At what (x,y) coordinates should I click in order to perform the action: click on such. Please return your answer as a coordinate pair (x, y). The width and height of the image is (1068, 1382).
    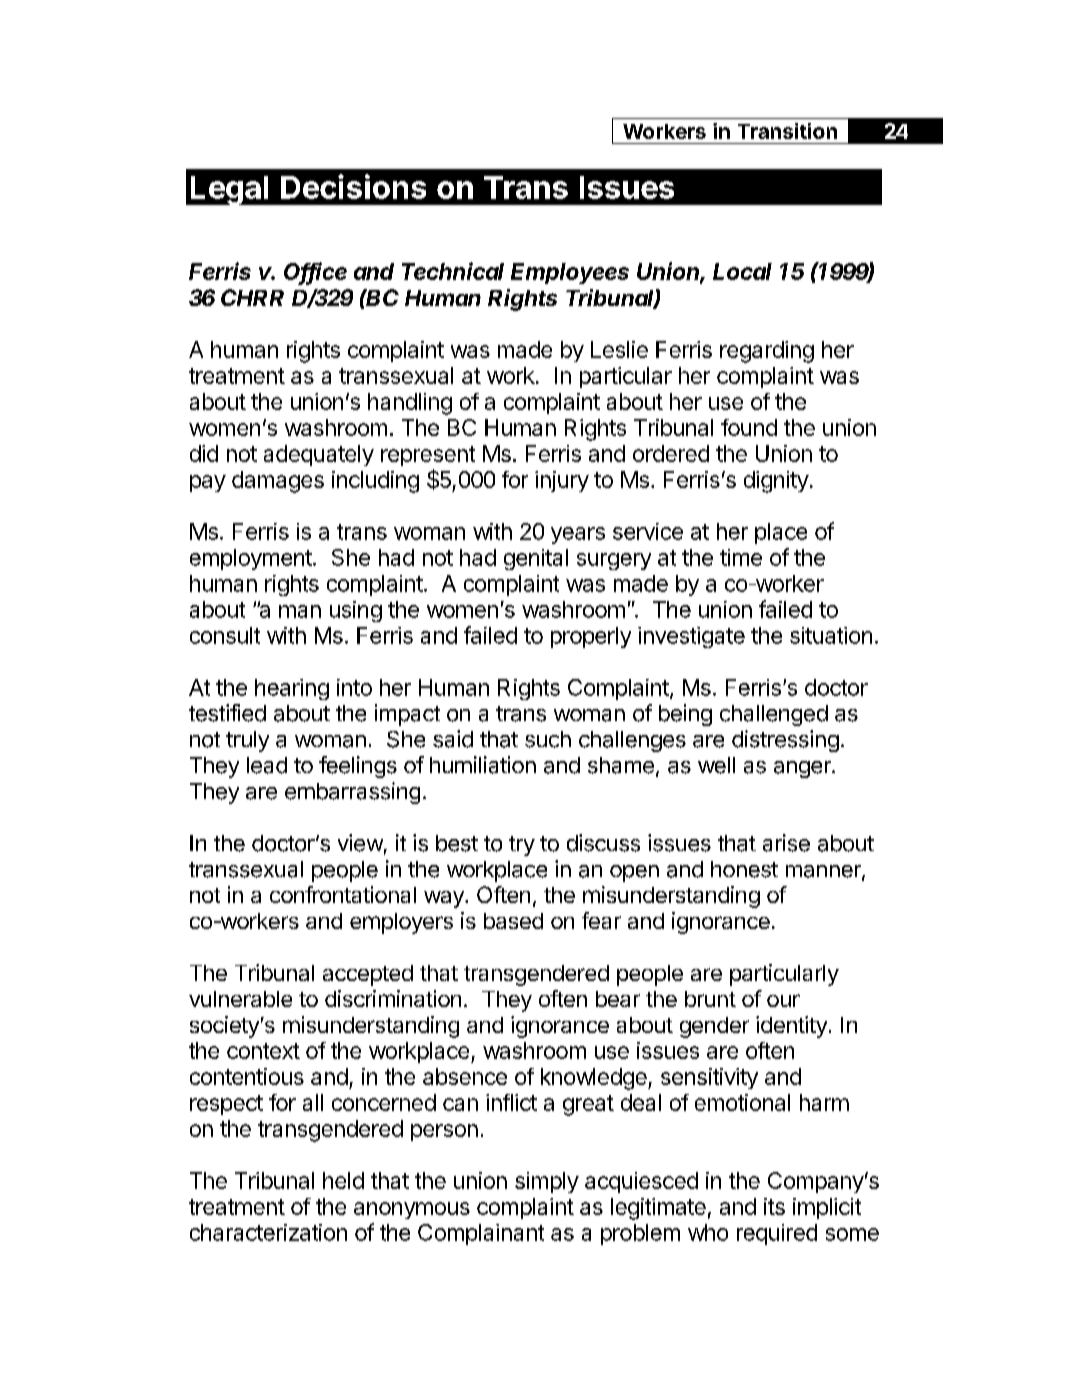
    Looking at the image, I should click on (548, 739).
